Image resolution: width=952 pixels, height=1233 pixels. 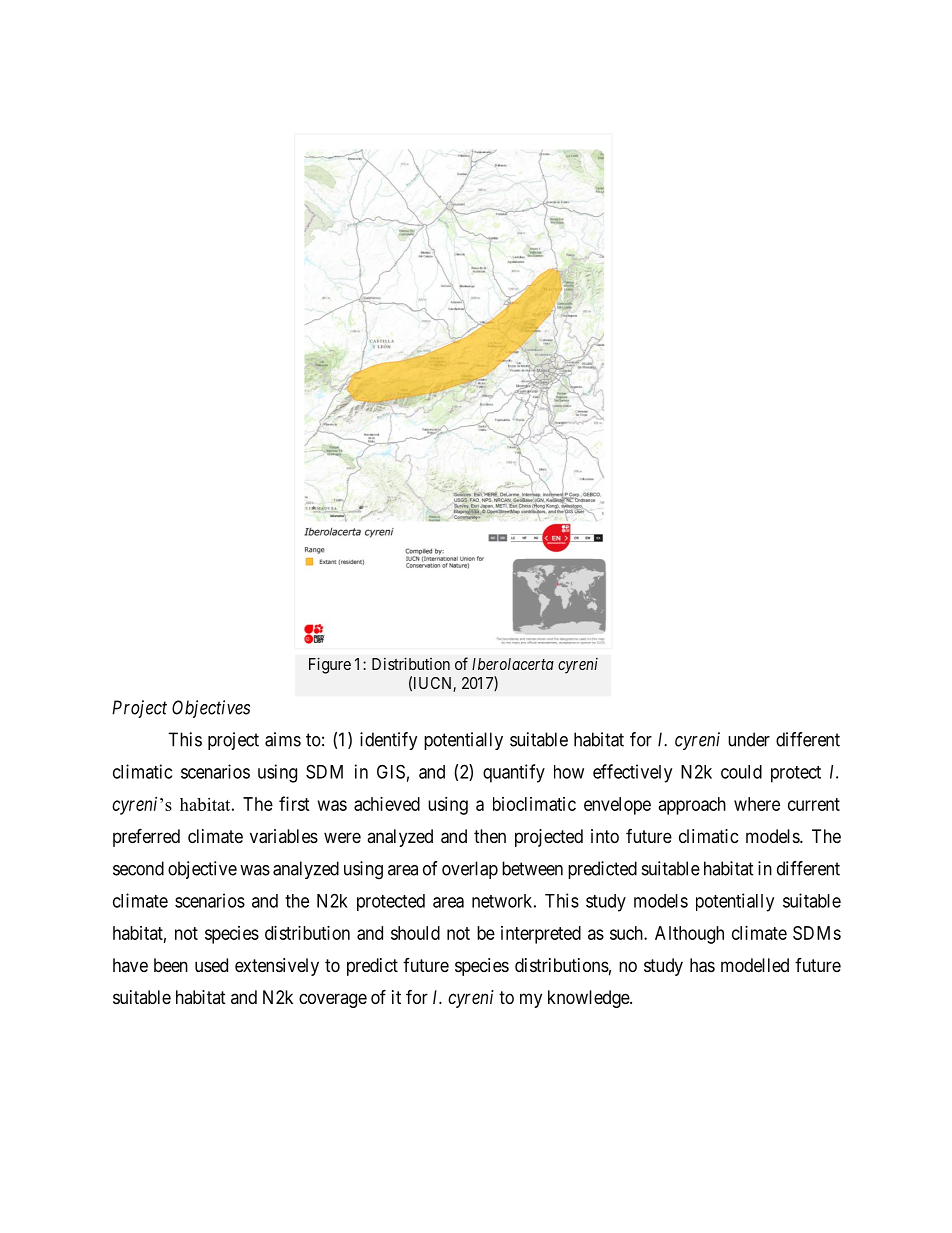 I want to click on used, so click(x=211, y=965).
